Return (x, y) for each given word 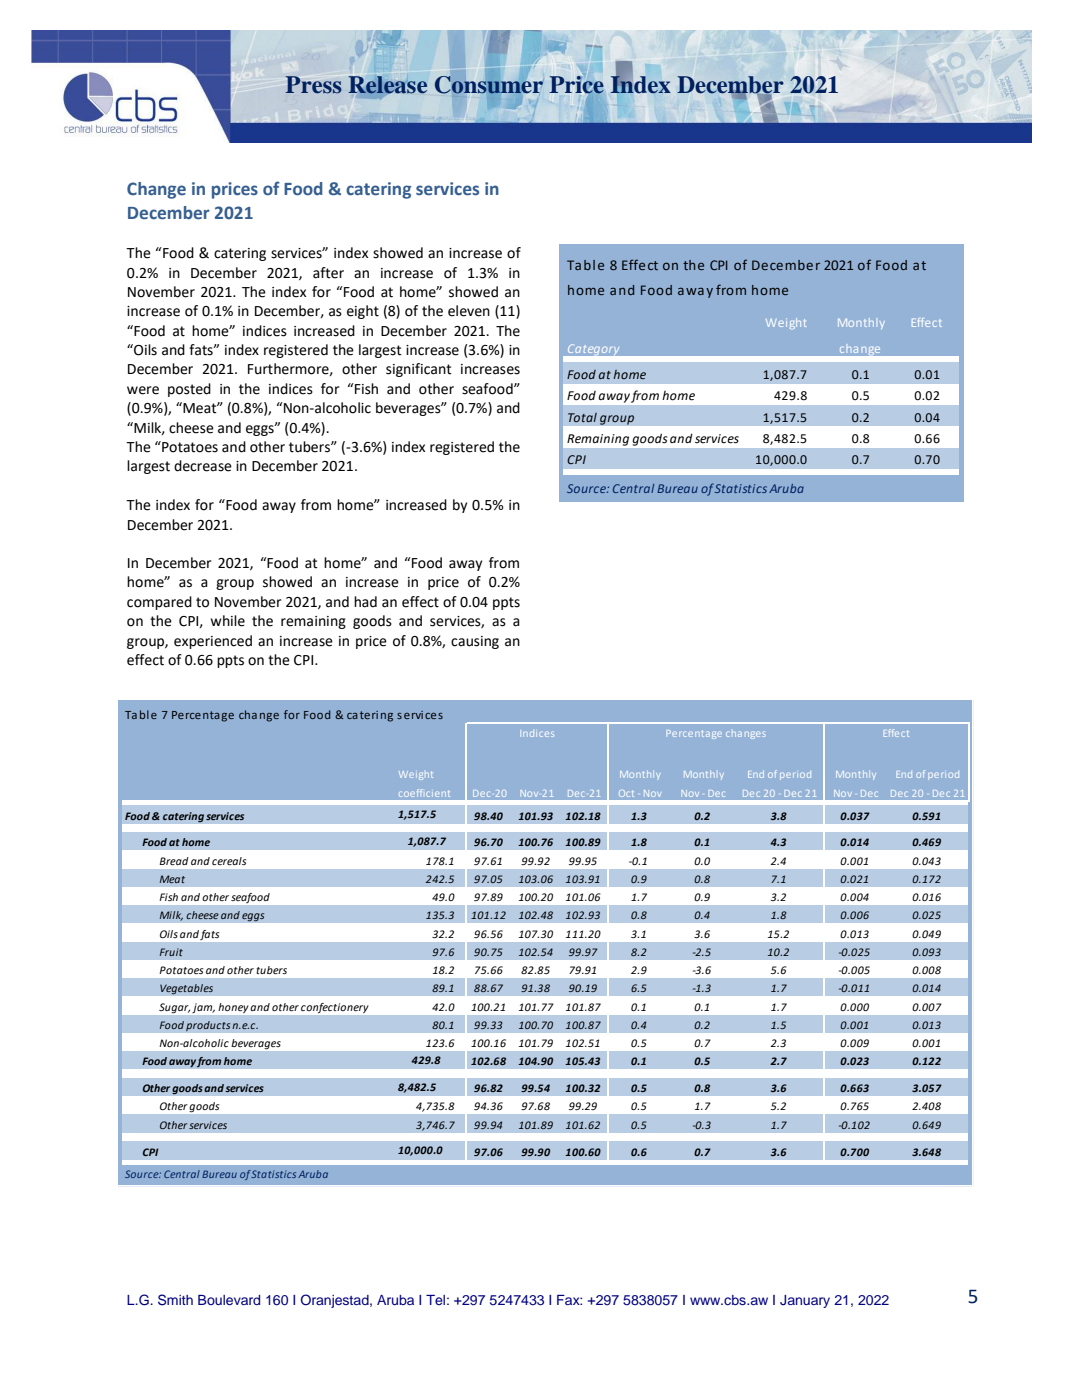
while (227, 621)
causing (475, 642)
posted (189, 390)
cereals (229, 861)
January (805, 1301)
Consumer (489, 85)
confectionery (334, 1008)
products (208, 1026)
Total (582, 417)
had (365, 602)
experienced (213, 642)
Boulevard (229, 1300)
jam (203, 1008)
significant (419, 370)
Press (314, 85)
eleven (469, 311)
